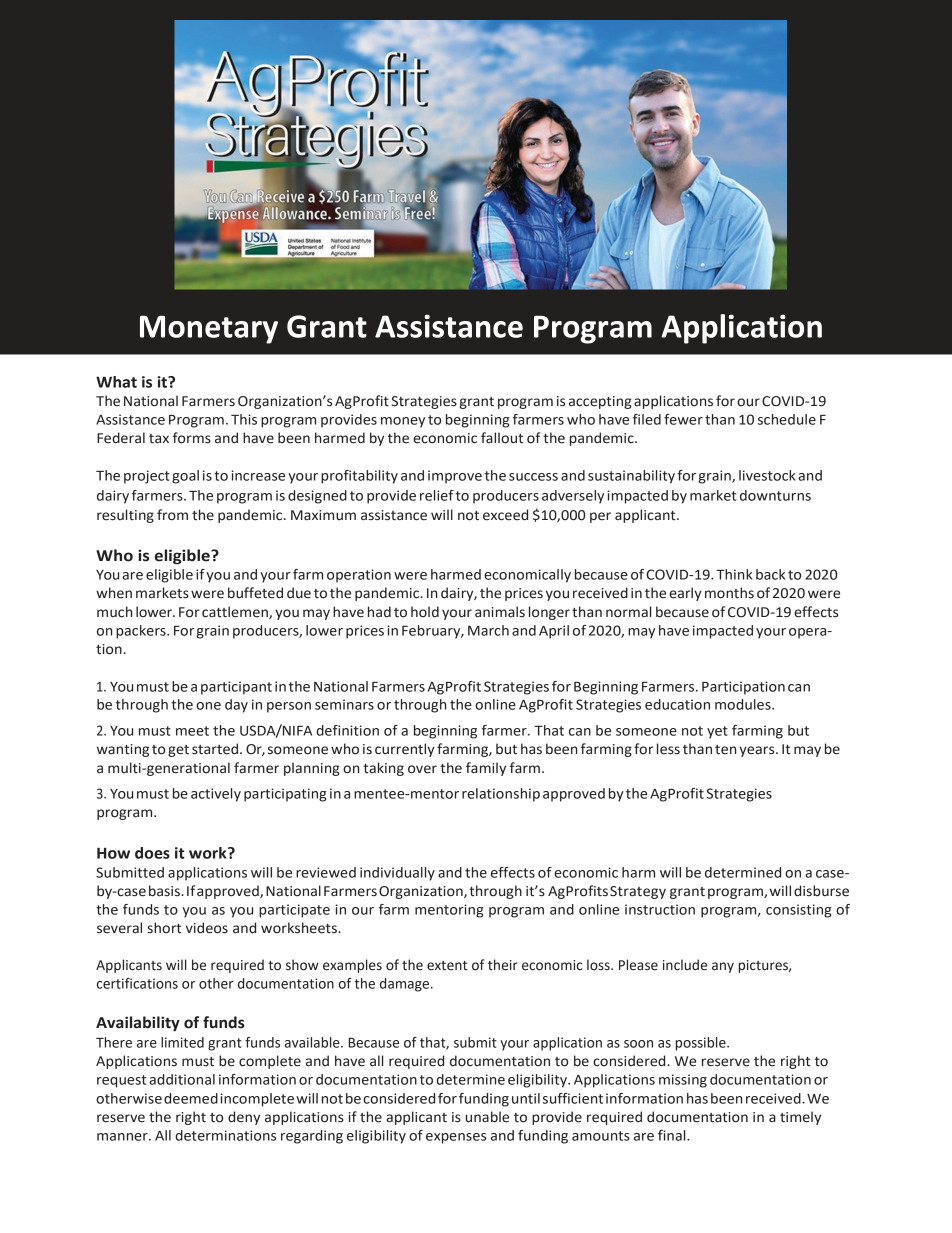 The height and width of the screenshot is (1233, 952). What do you see at coordinates (244, 1118) in the screenshot?
I see `deny` at bounding box center [244, 1118].
